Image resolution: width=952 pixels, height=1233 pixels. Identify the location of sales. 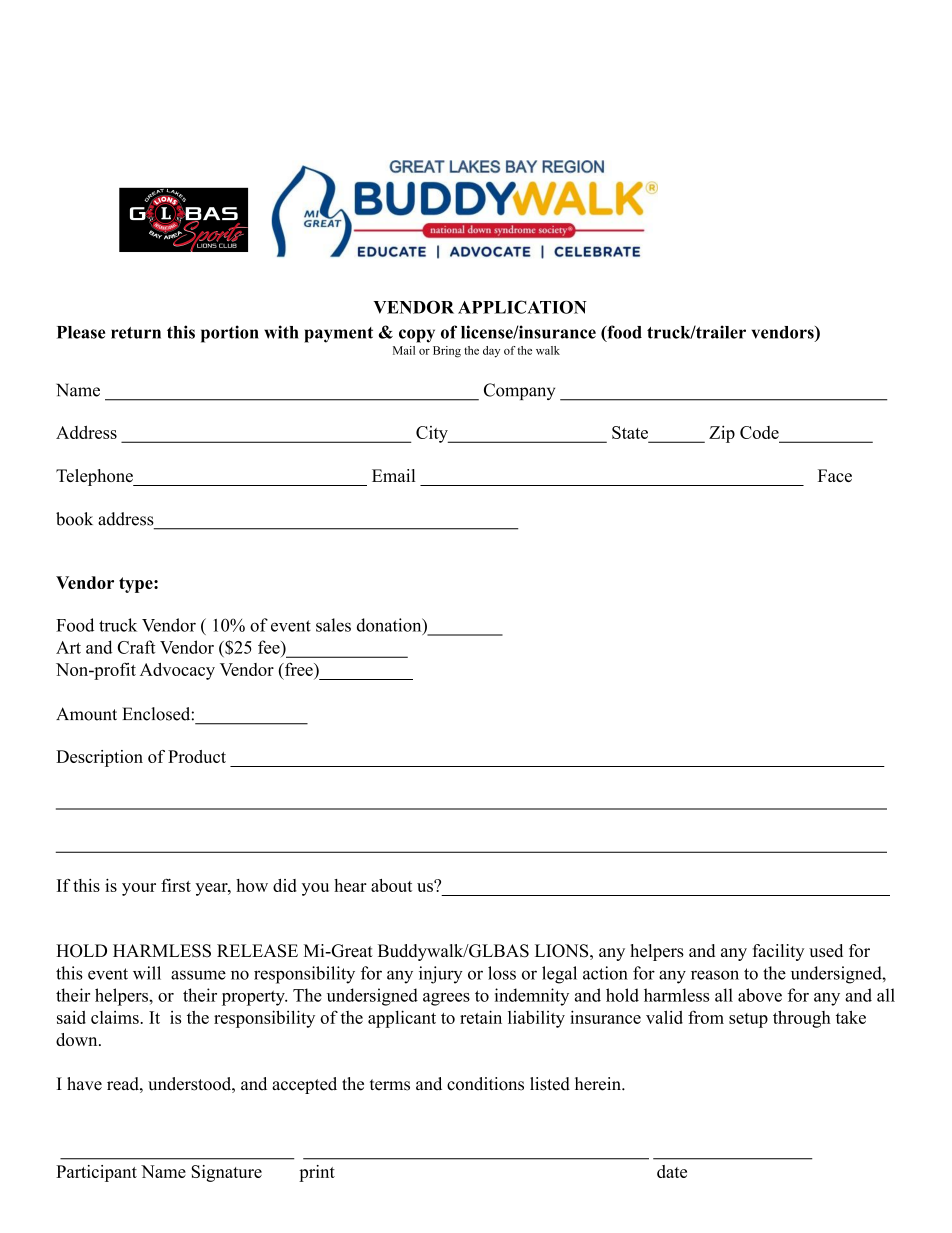
(333, 625).
